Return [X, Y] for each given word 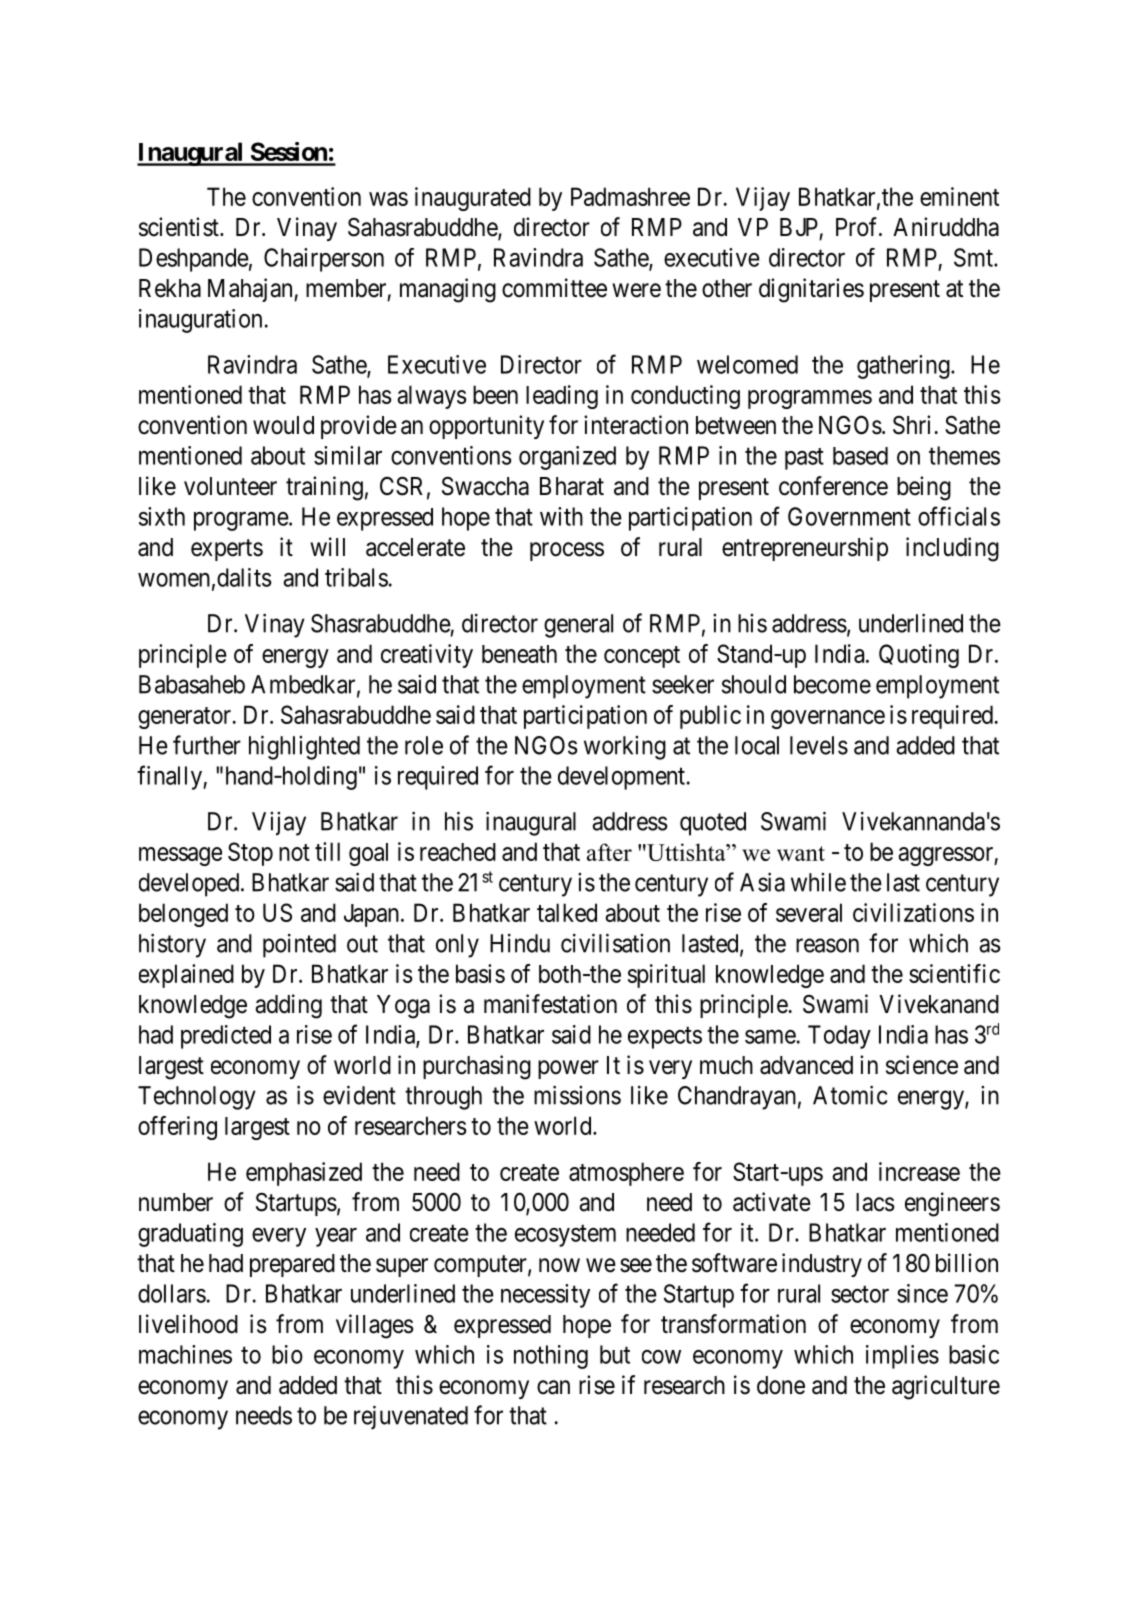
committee [554, 288]
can [553, 1387]
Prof [858, 227]
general [578, 626]
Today [839, 1037]
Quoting [919, 656]
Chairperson [324, 260]
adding [288, 1006]
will [327, 546]
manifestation [550, 1004]
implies [902, 1357]
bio [287, 1354]
